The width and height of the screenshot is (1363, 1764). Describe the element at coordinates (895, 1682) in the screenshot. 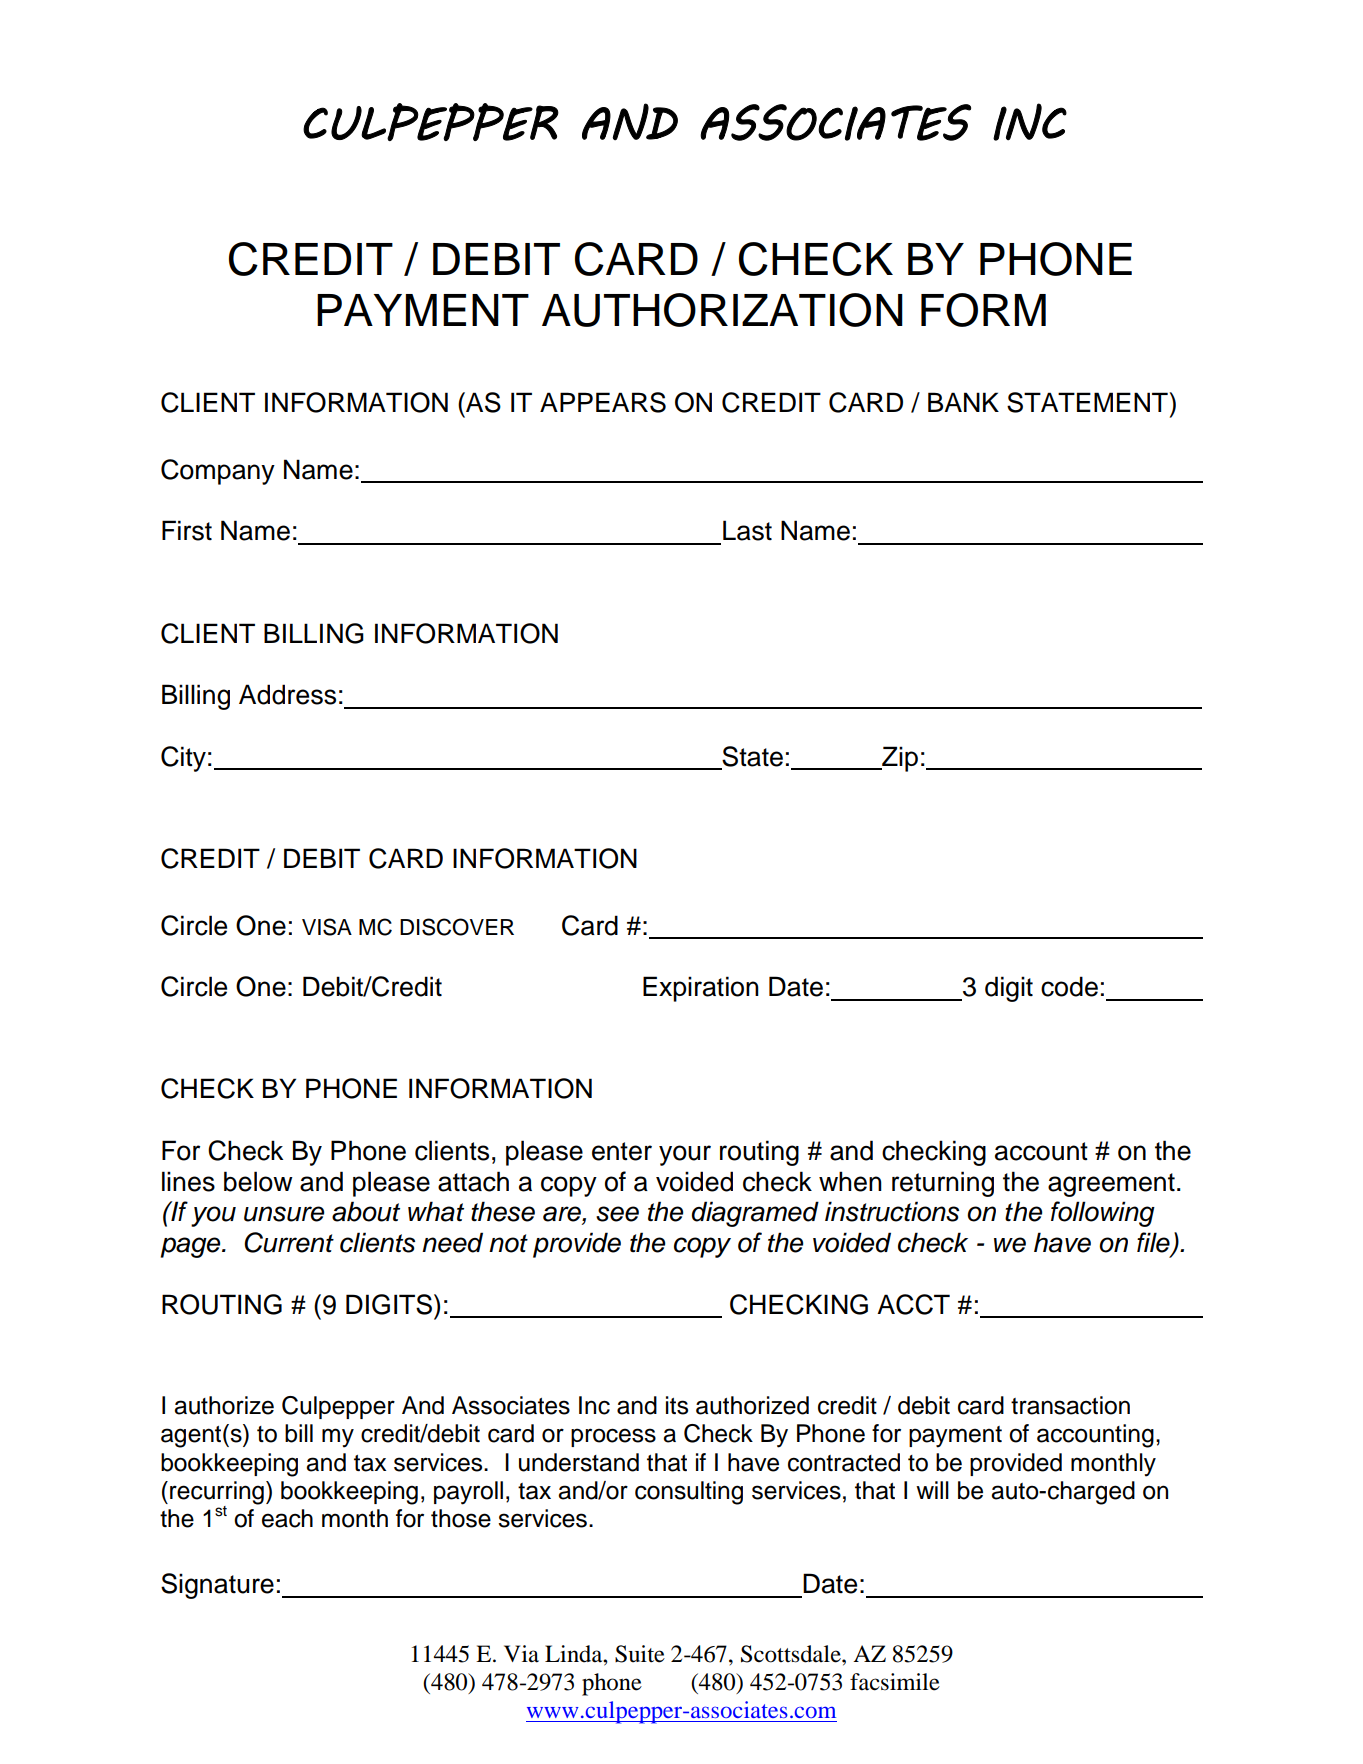

I see `facsimile` at that location.
